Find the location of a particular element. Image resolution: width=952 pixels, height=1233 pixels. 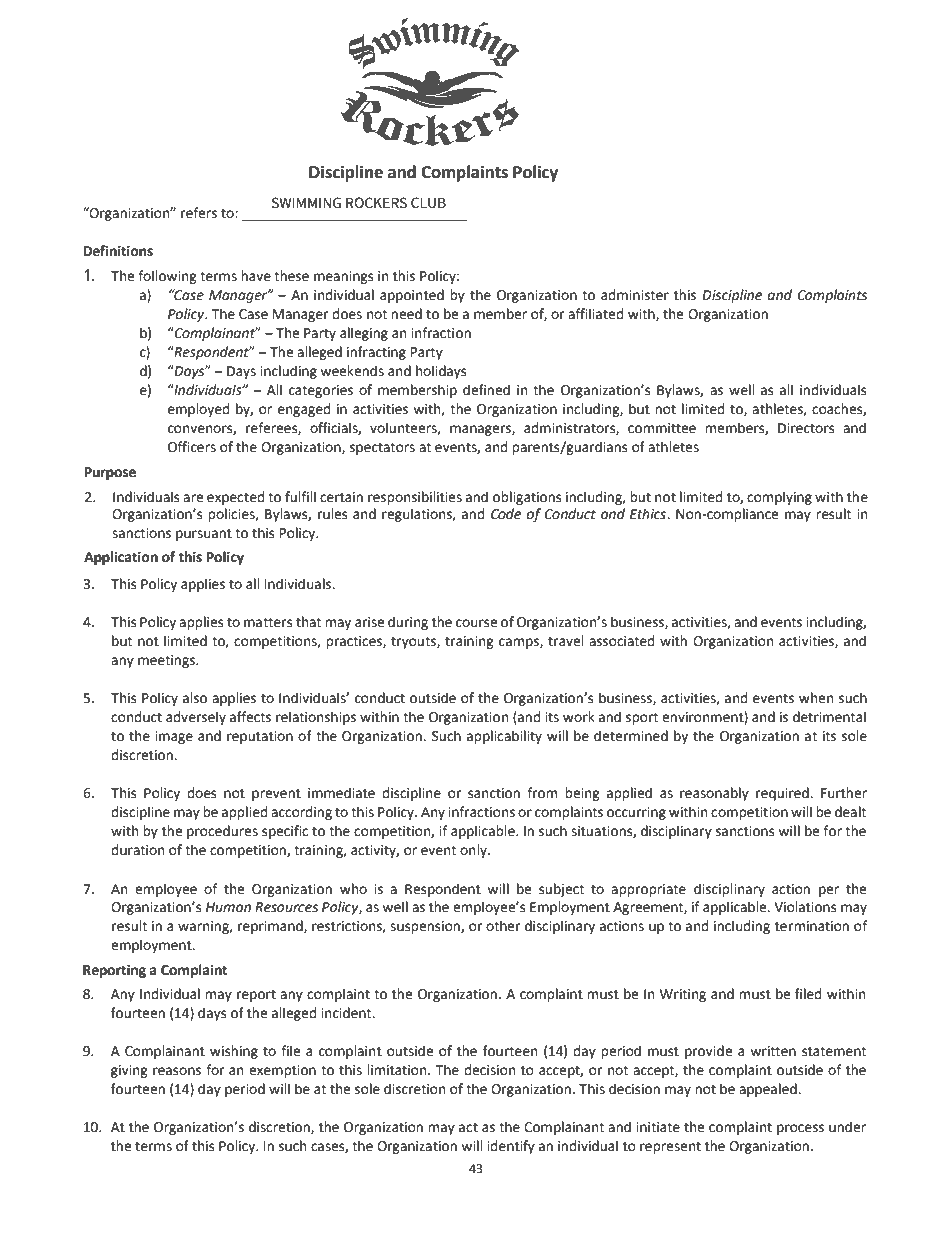

Human is located at coordinates (228, 907).
